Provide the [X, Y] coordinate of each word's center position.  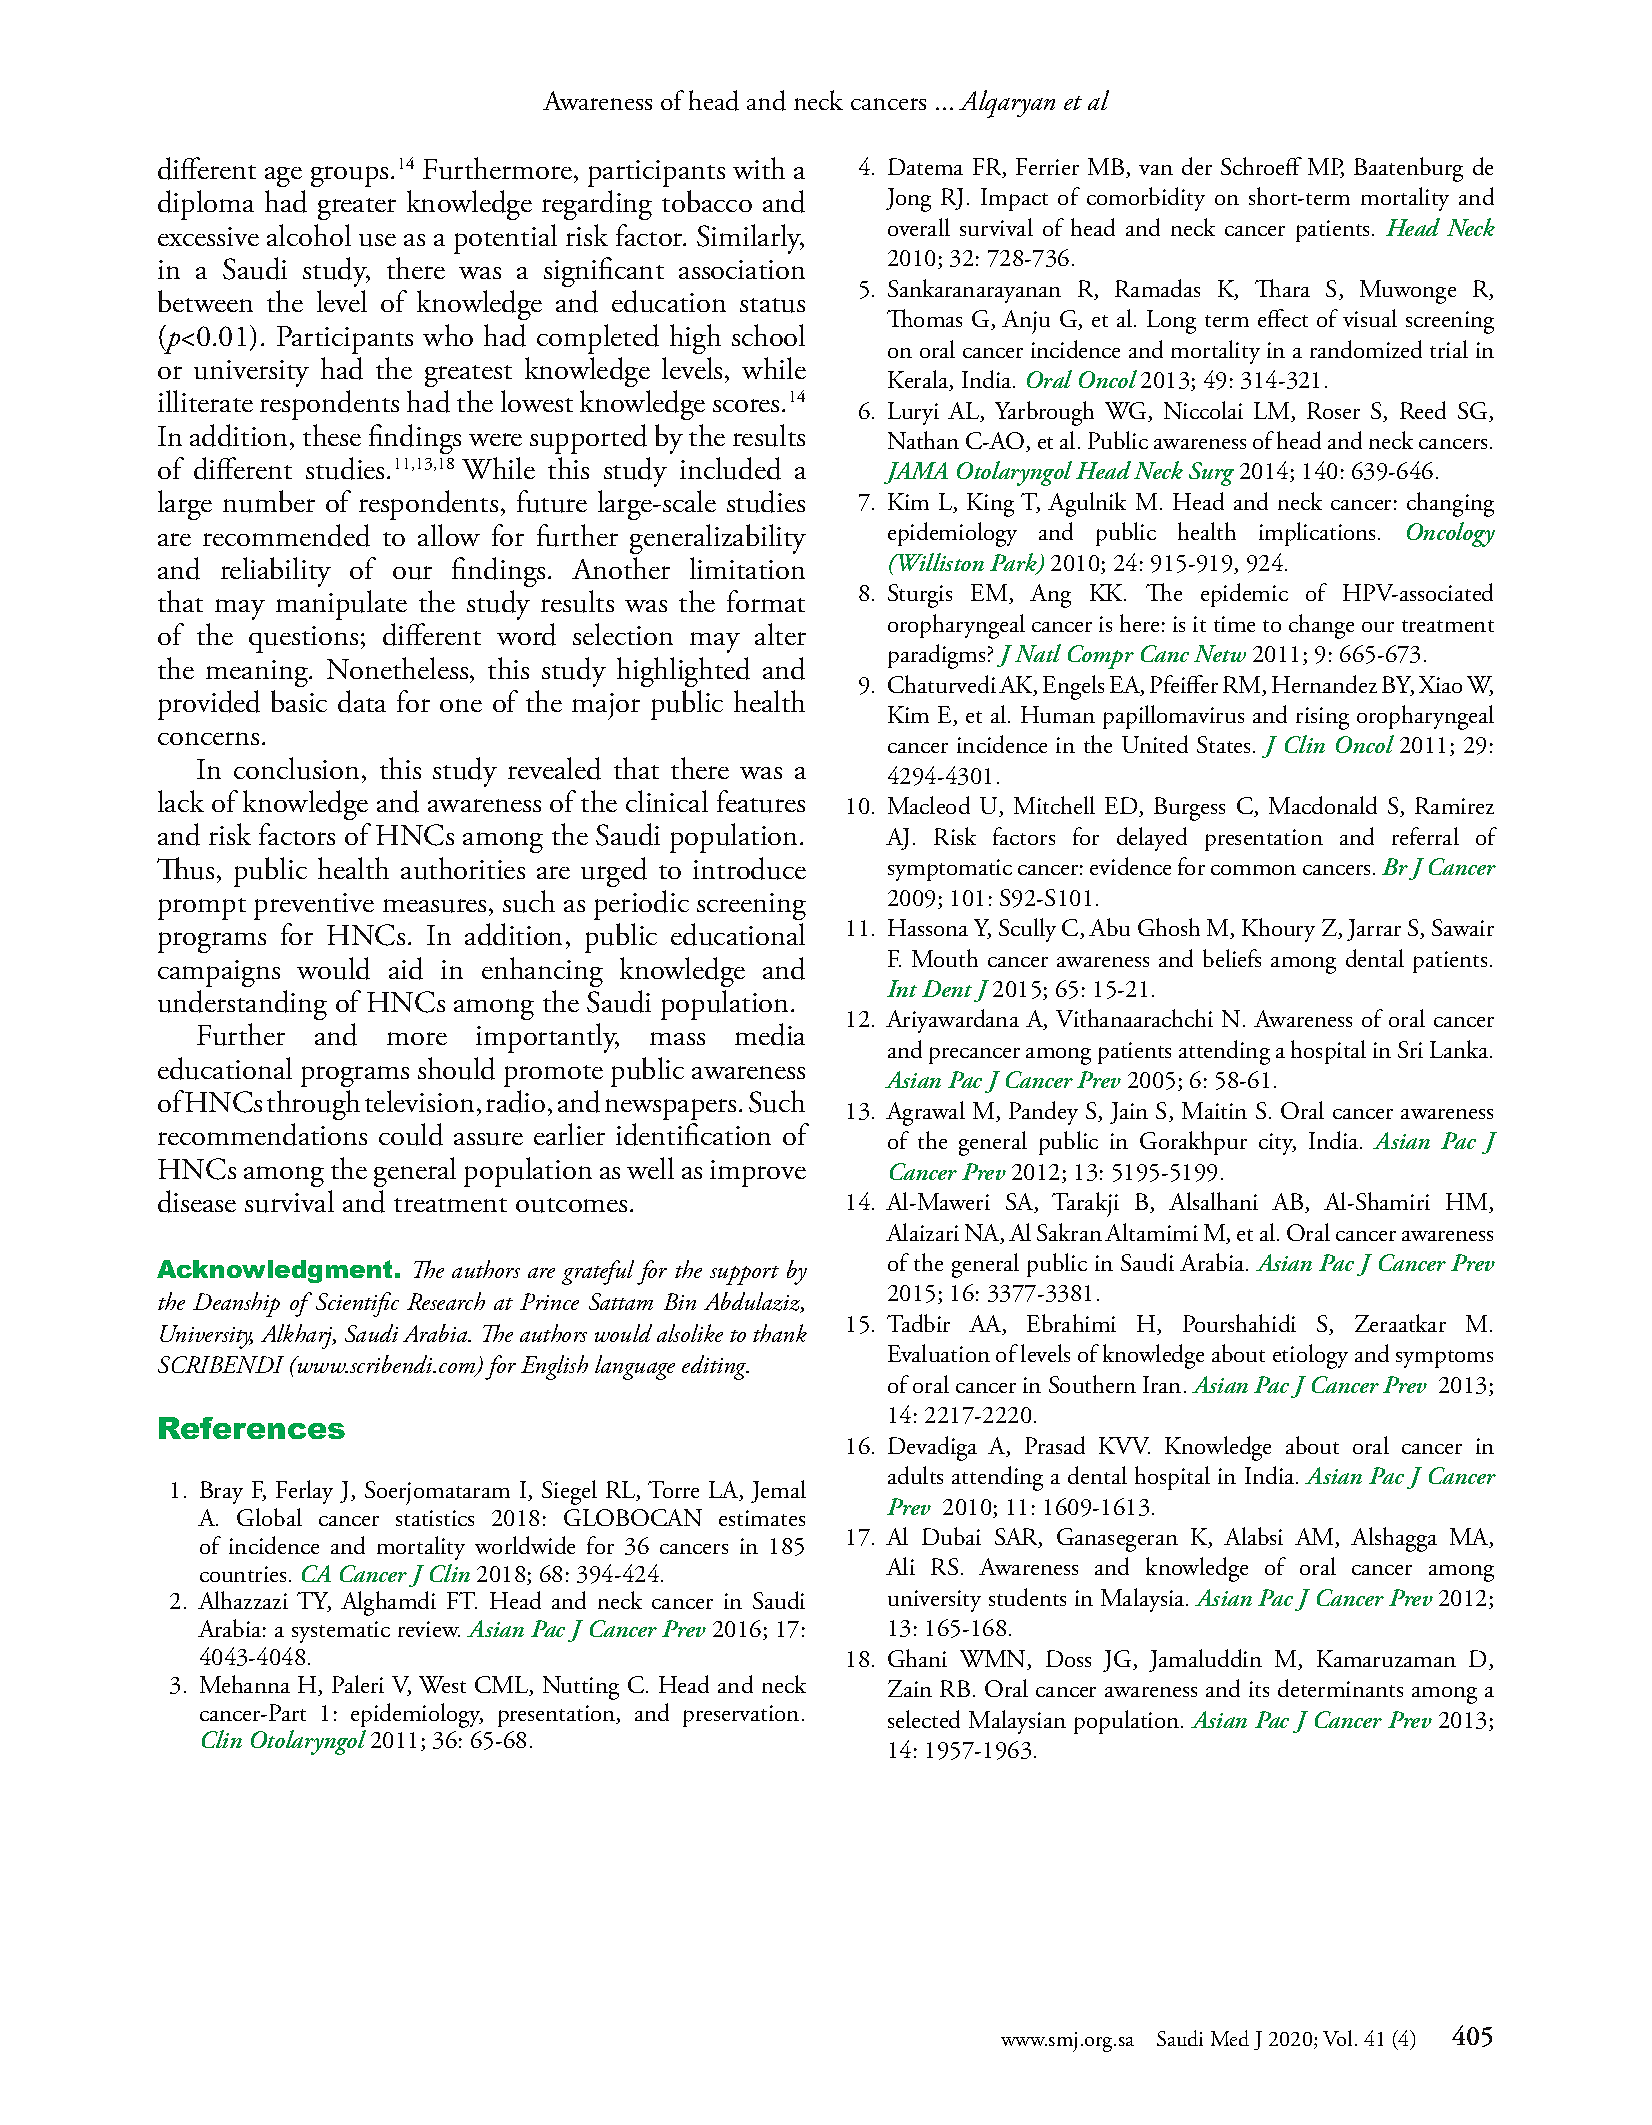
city [1277, 1144]
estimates [762, 1518]
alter [780, 634]
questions [303, 639]
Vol [1337, 2038]
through [313, 1105]
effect [1283, 318]
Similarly [750, 239]
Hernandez [1324, 684]
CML [503, 1686]
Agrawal [925, 1113]
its [1259, 1689]
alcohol [309, 235]
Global [269, 1517]
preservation [741, 1716]
